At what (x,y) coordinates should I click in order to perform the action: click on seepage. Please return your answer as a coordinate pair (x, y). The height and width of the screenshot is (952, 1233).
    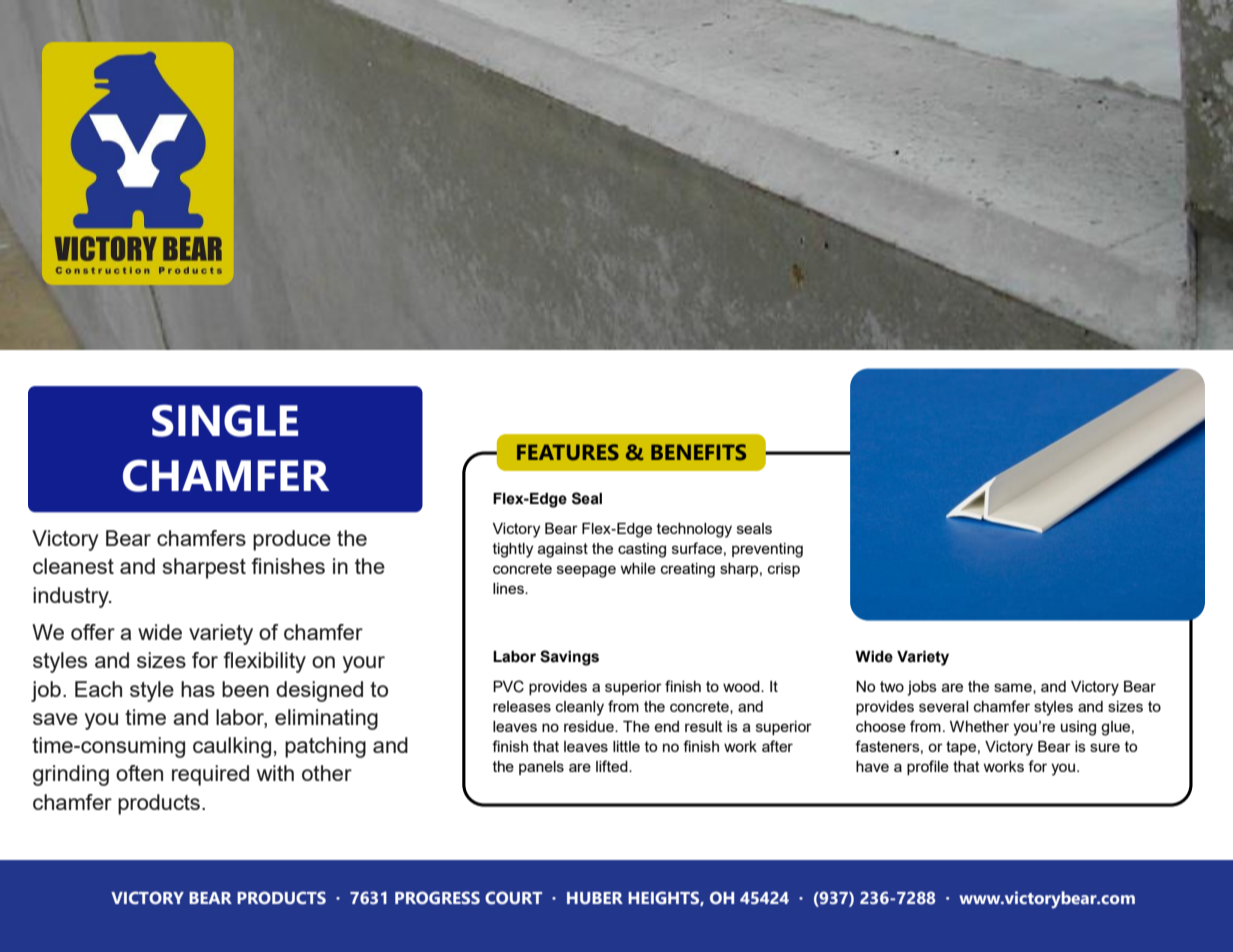
    Looking at the image, I should click on (586, 571).
